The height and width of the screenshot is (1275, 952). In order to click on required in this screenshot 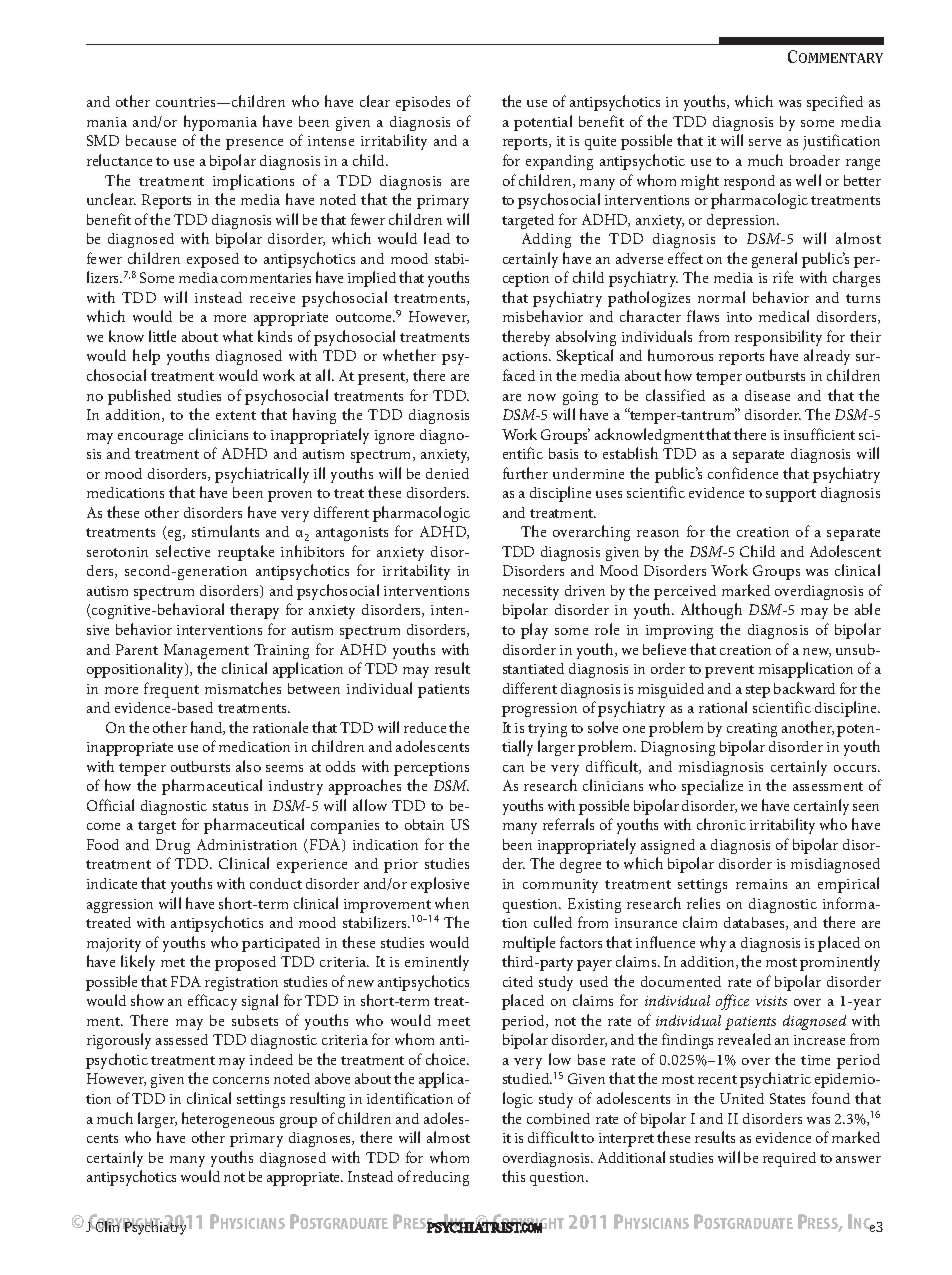, I will do `click(789, 1159)`.
